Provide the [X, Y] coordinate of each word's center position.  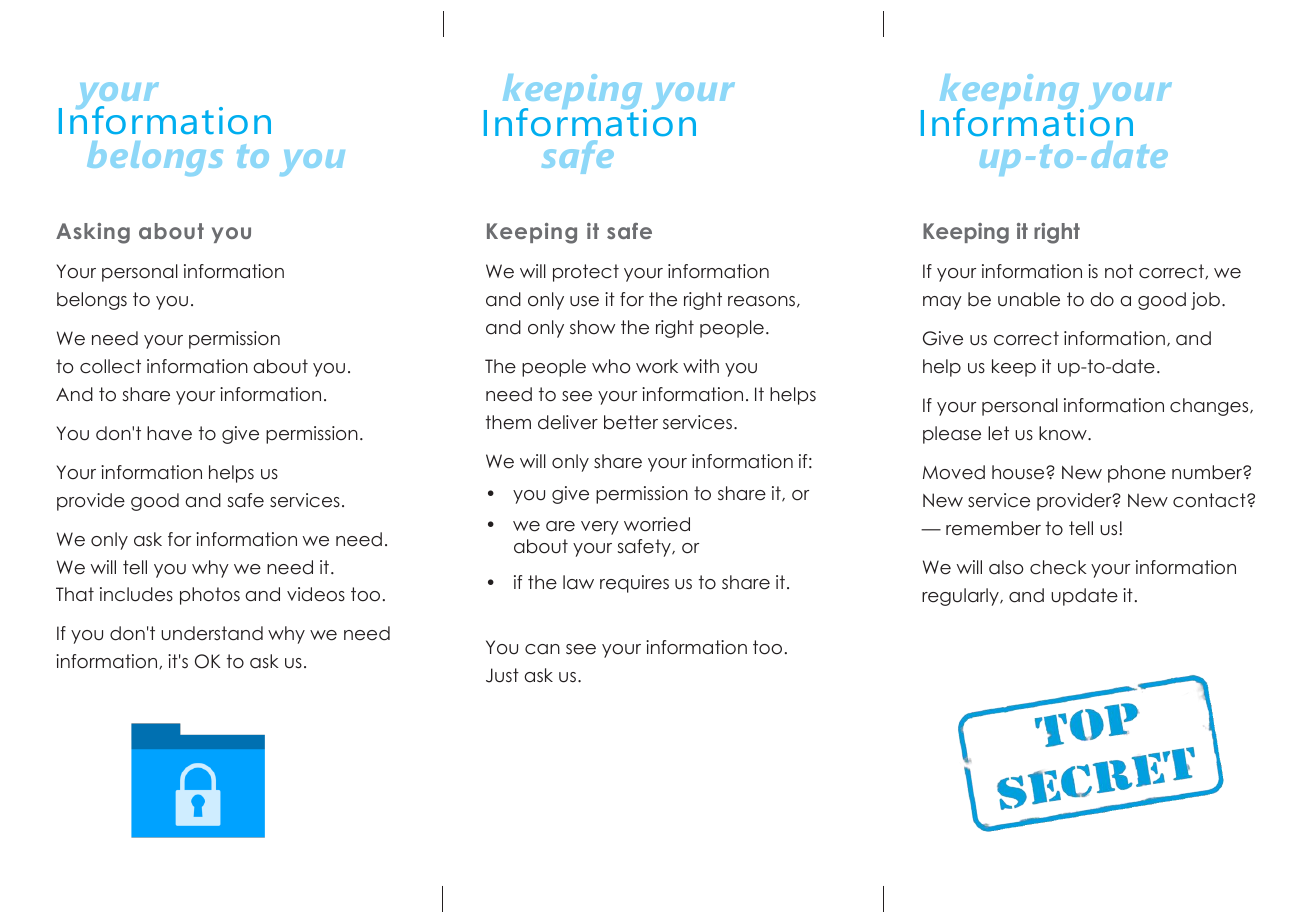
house [1019, 472]
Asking [93, 233]
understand [212, 633]
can [542, 649]
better [631, 422]
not [1119, 271]
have [169, 433]
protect [586, 273]
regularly [961, 597]
